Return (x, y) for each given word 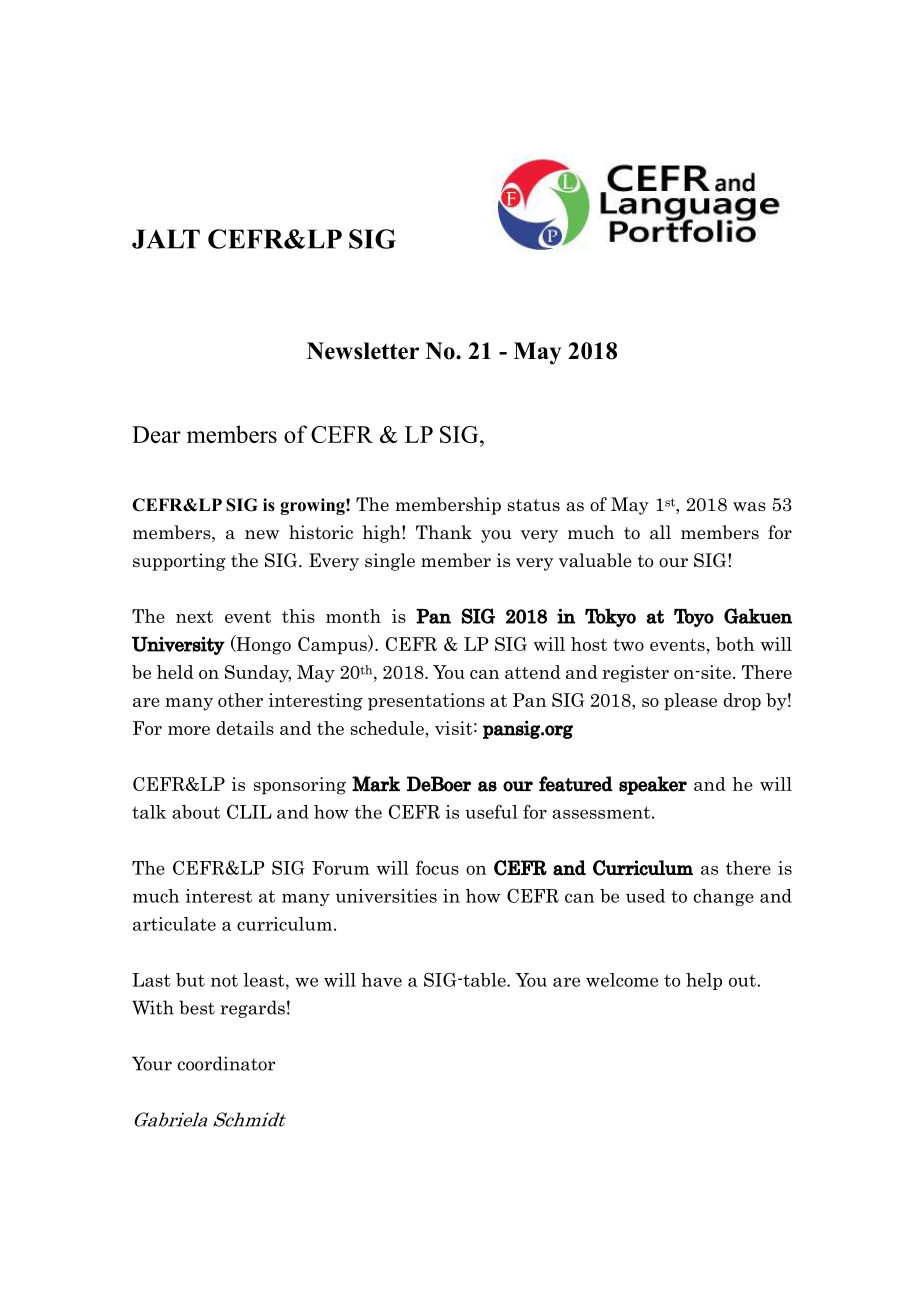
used (645, 896)
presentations (426, 702)
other (240, 700)
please (690, 702)
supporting (179, 562)
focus (437, 867)
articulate (174, 924)
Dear (156, 434)
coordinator (226, 1063)
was (749, 507)
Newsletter (363, 351)
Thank (444, 532)
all (660, 532)
